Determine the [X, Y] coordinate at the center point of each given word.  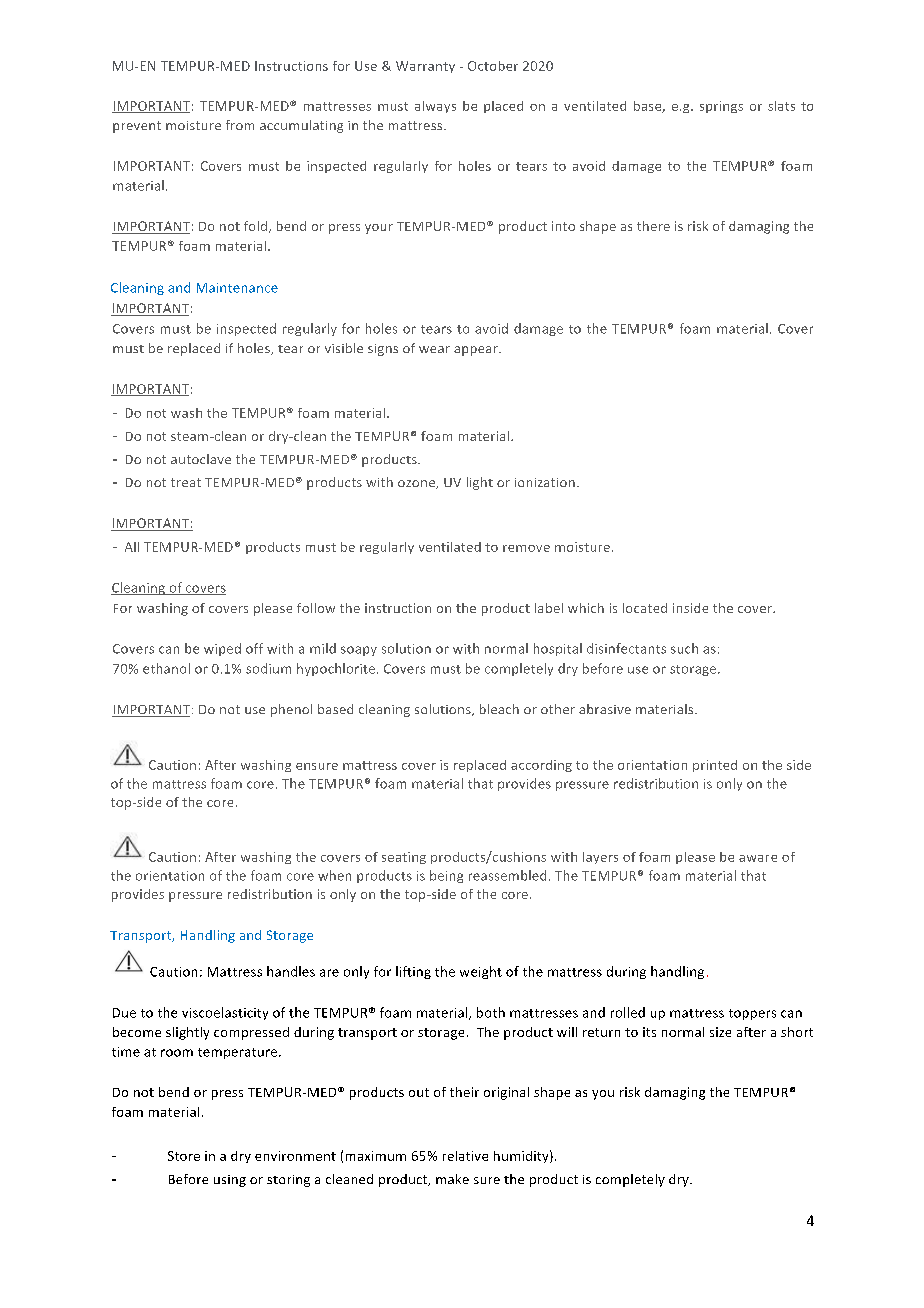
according [541, 766]
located [645, 608]
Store [184, 1156]
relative [465, 1156]
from [240, 125]
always [435, 107]
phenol [291, 710]
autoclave [201, 459]
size [720, 1032]
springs [721, 107]
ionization [545, 482]
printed [715, 766]
